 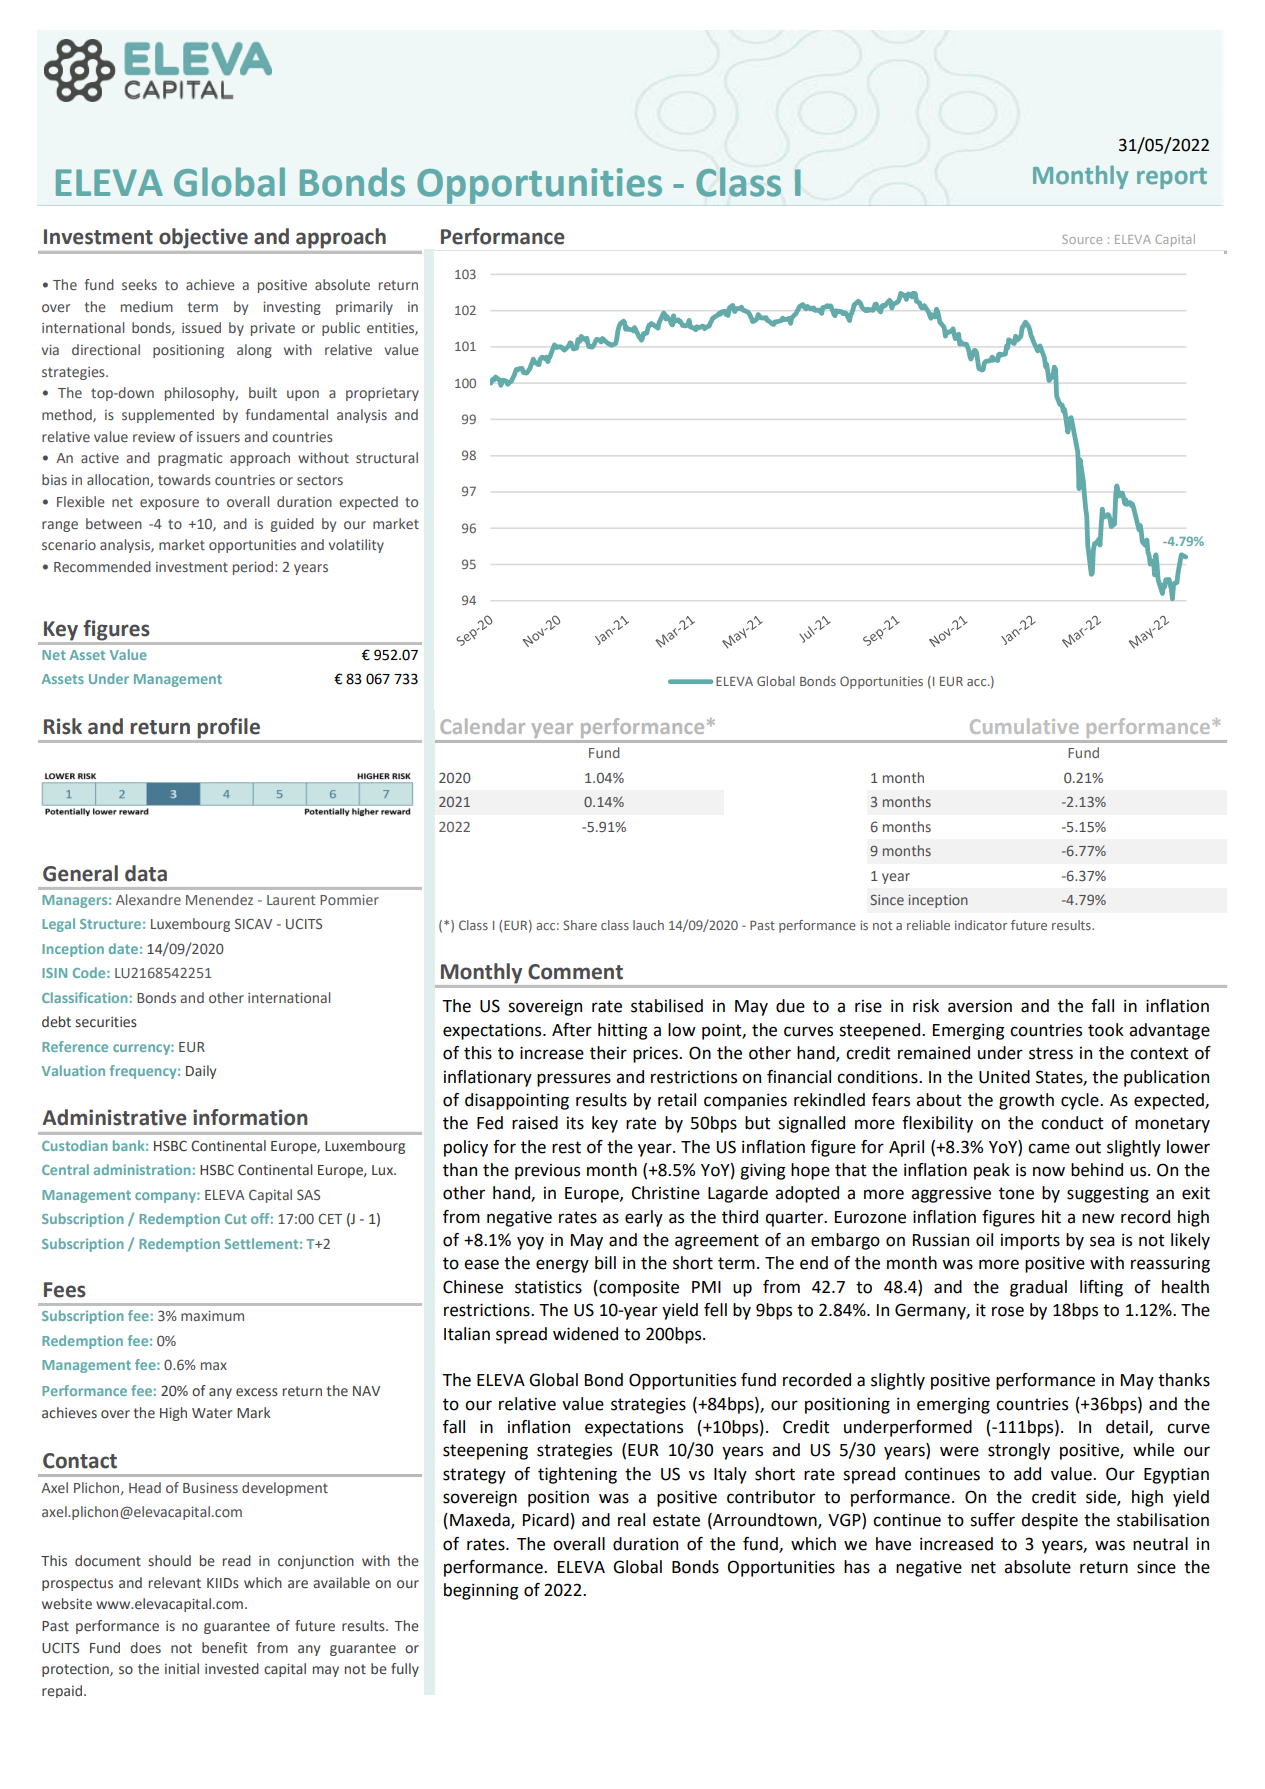 What do you see at coordinates (212, 1316) in the screenshot?
I see `maximum` at bounding box center [212, 1316].
